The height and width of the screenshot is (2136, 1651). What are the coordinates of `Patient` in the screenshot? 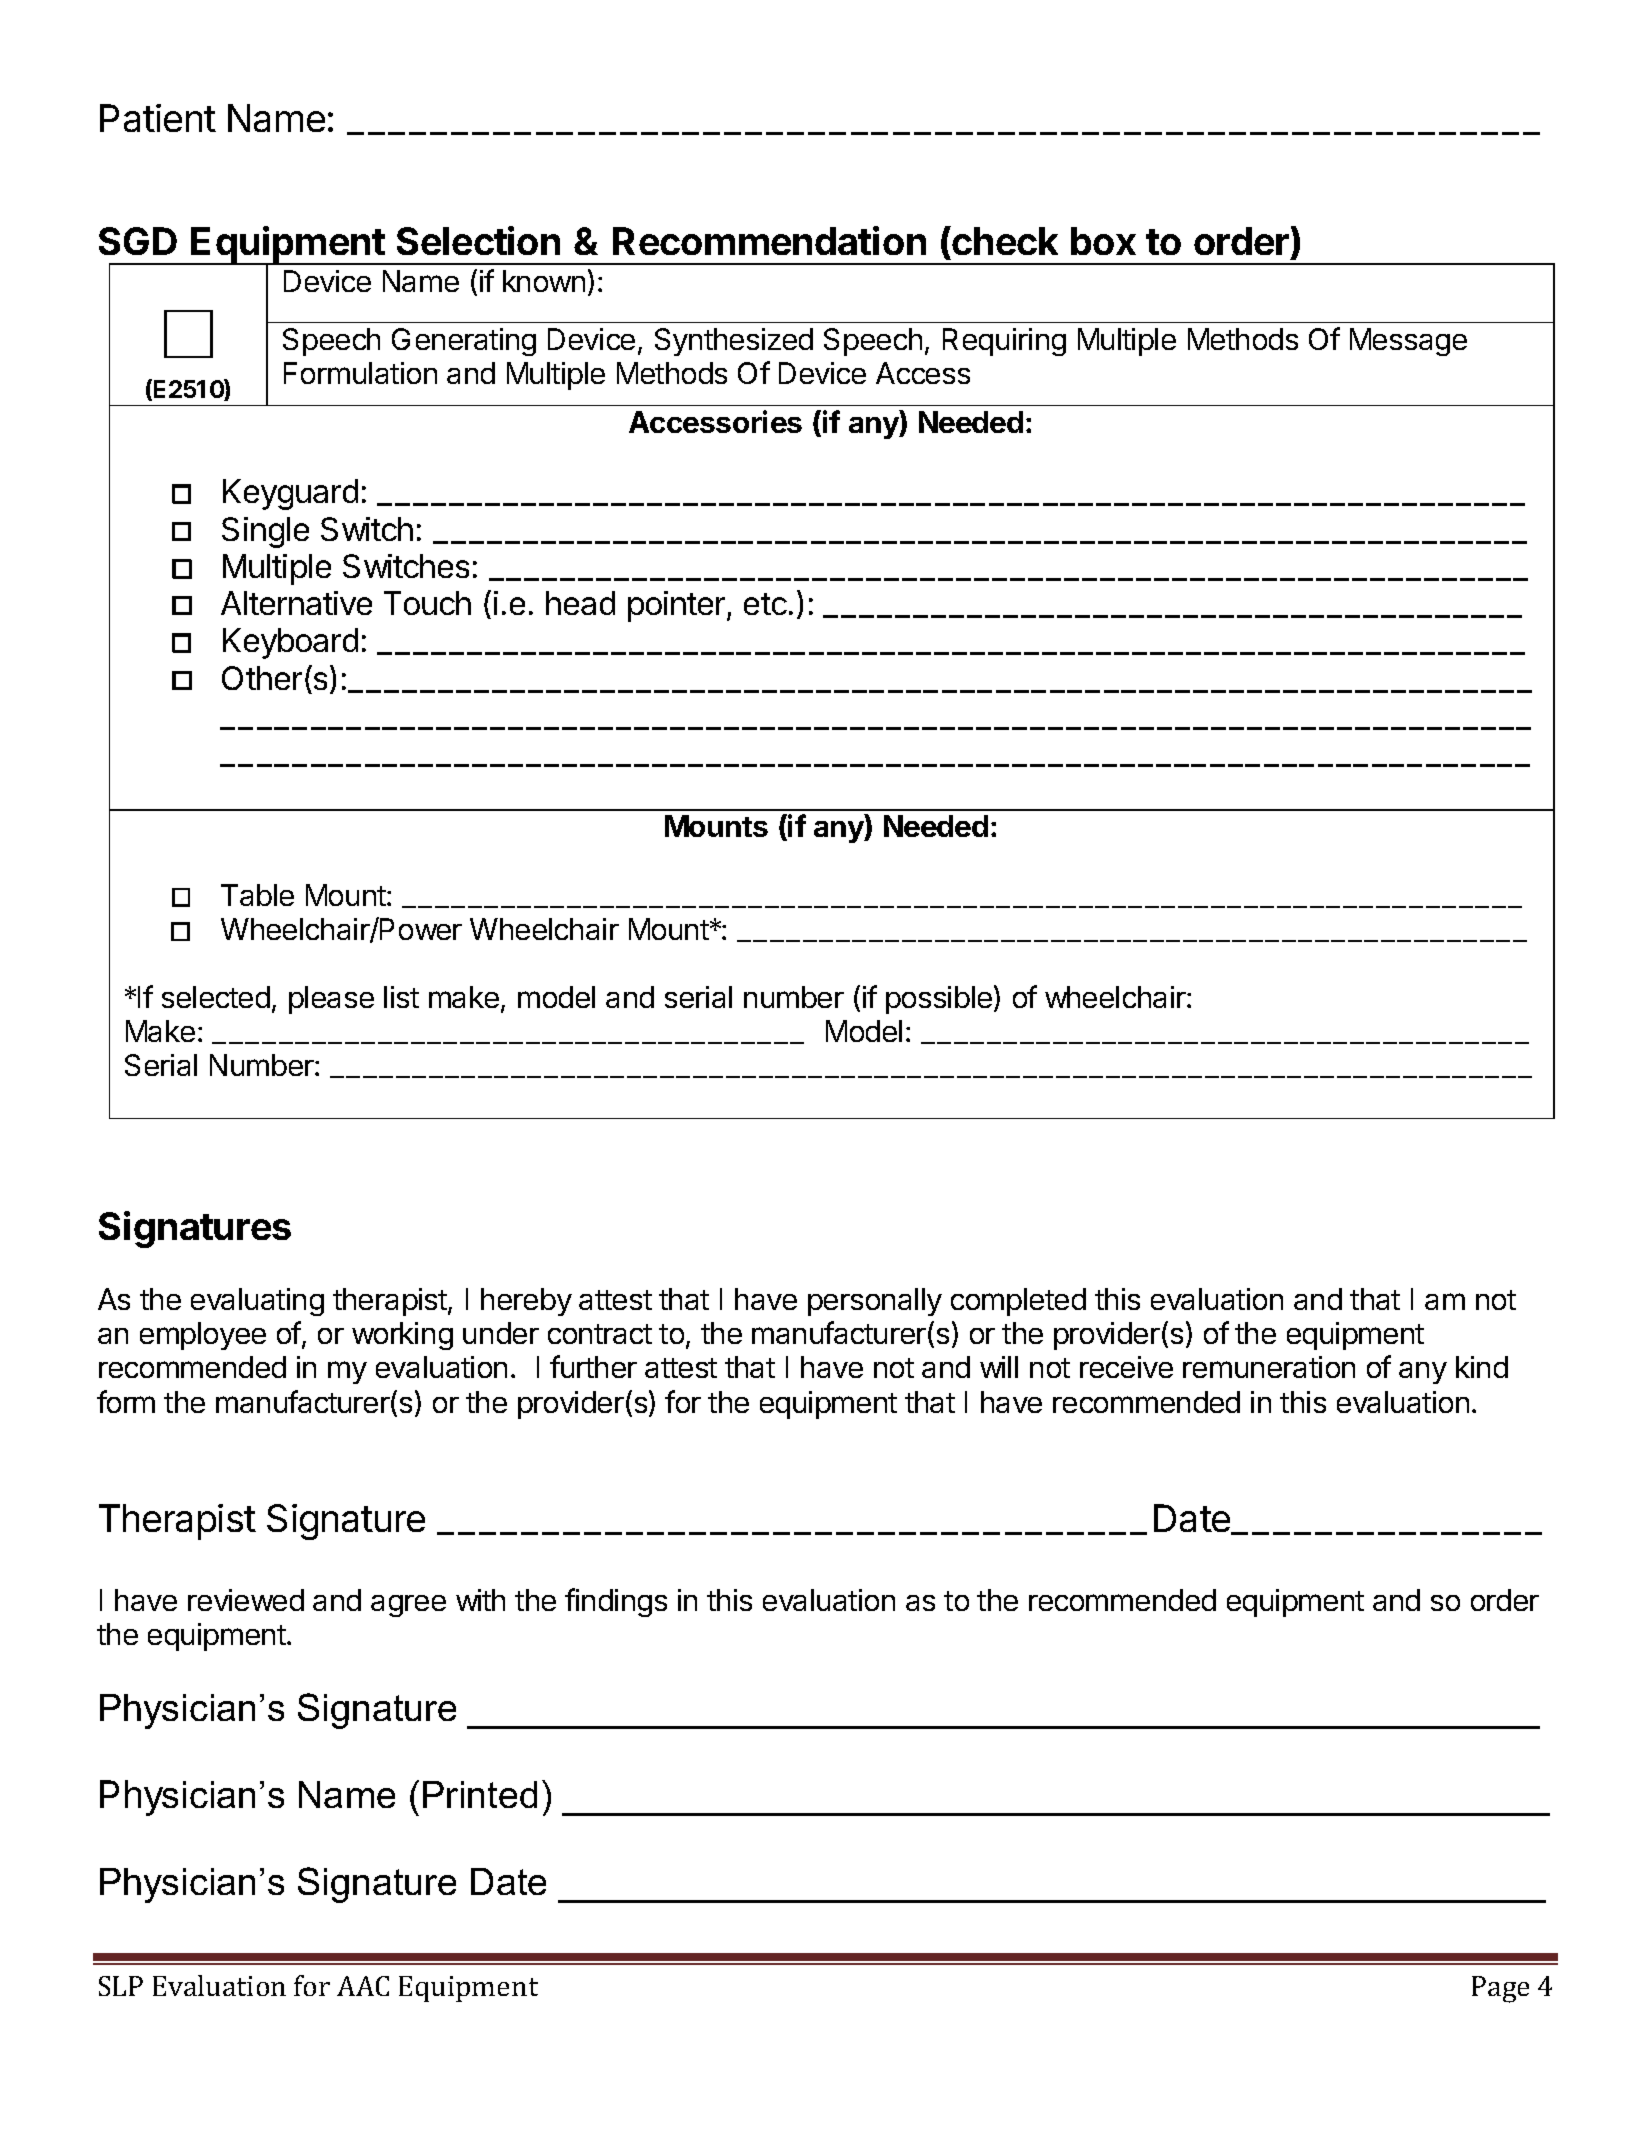 It's located at (158, 118).
